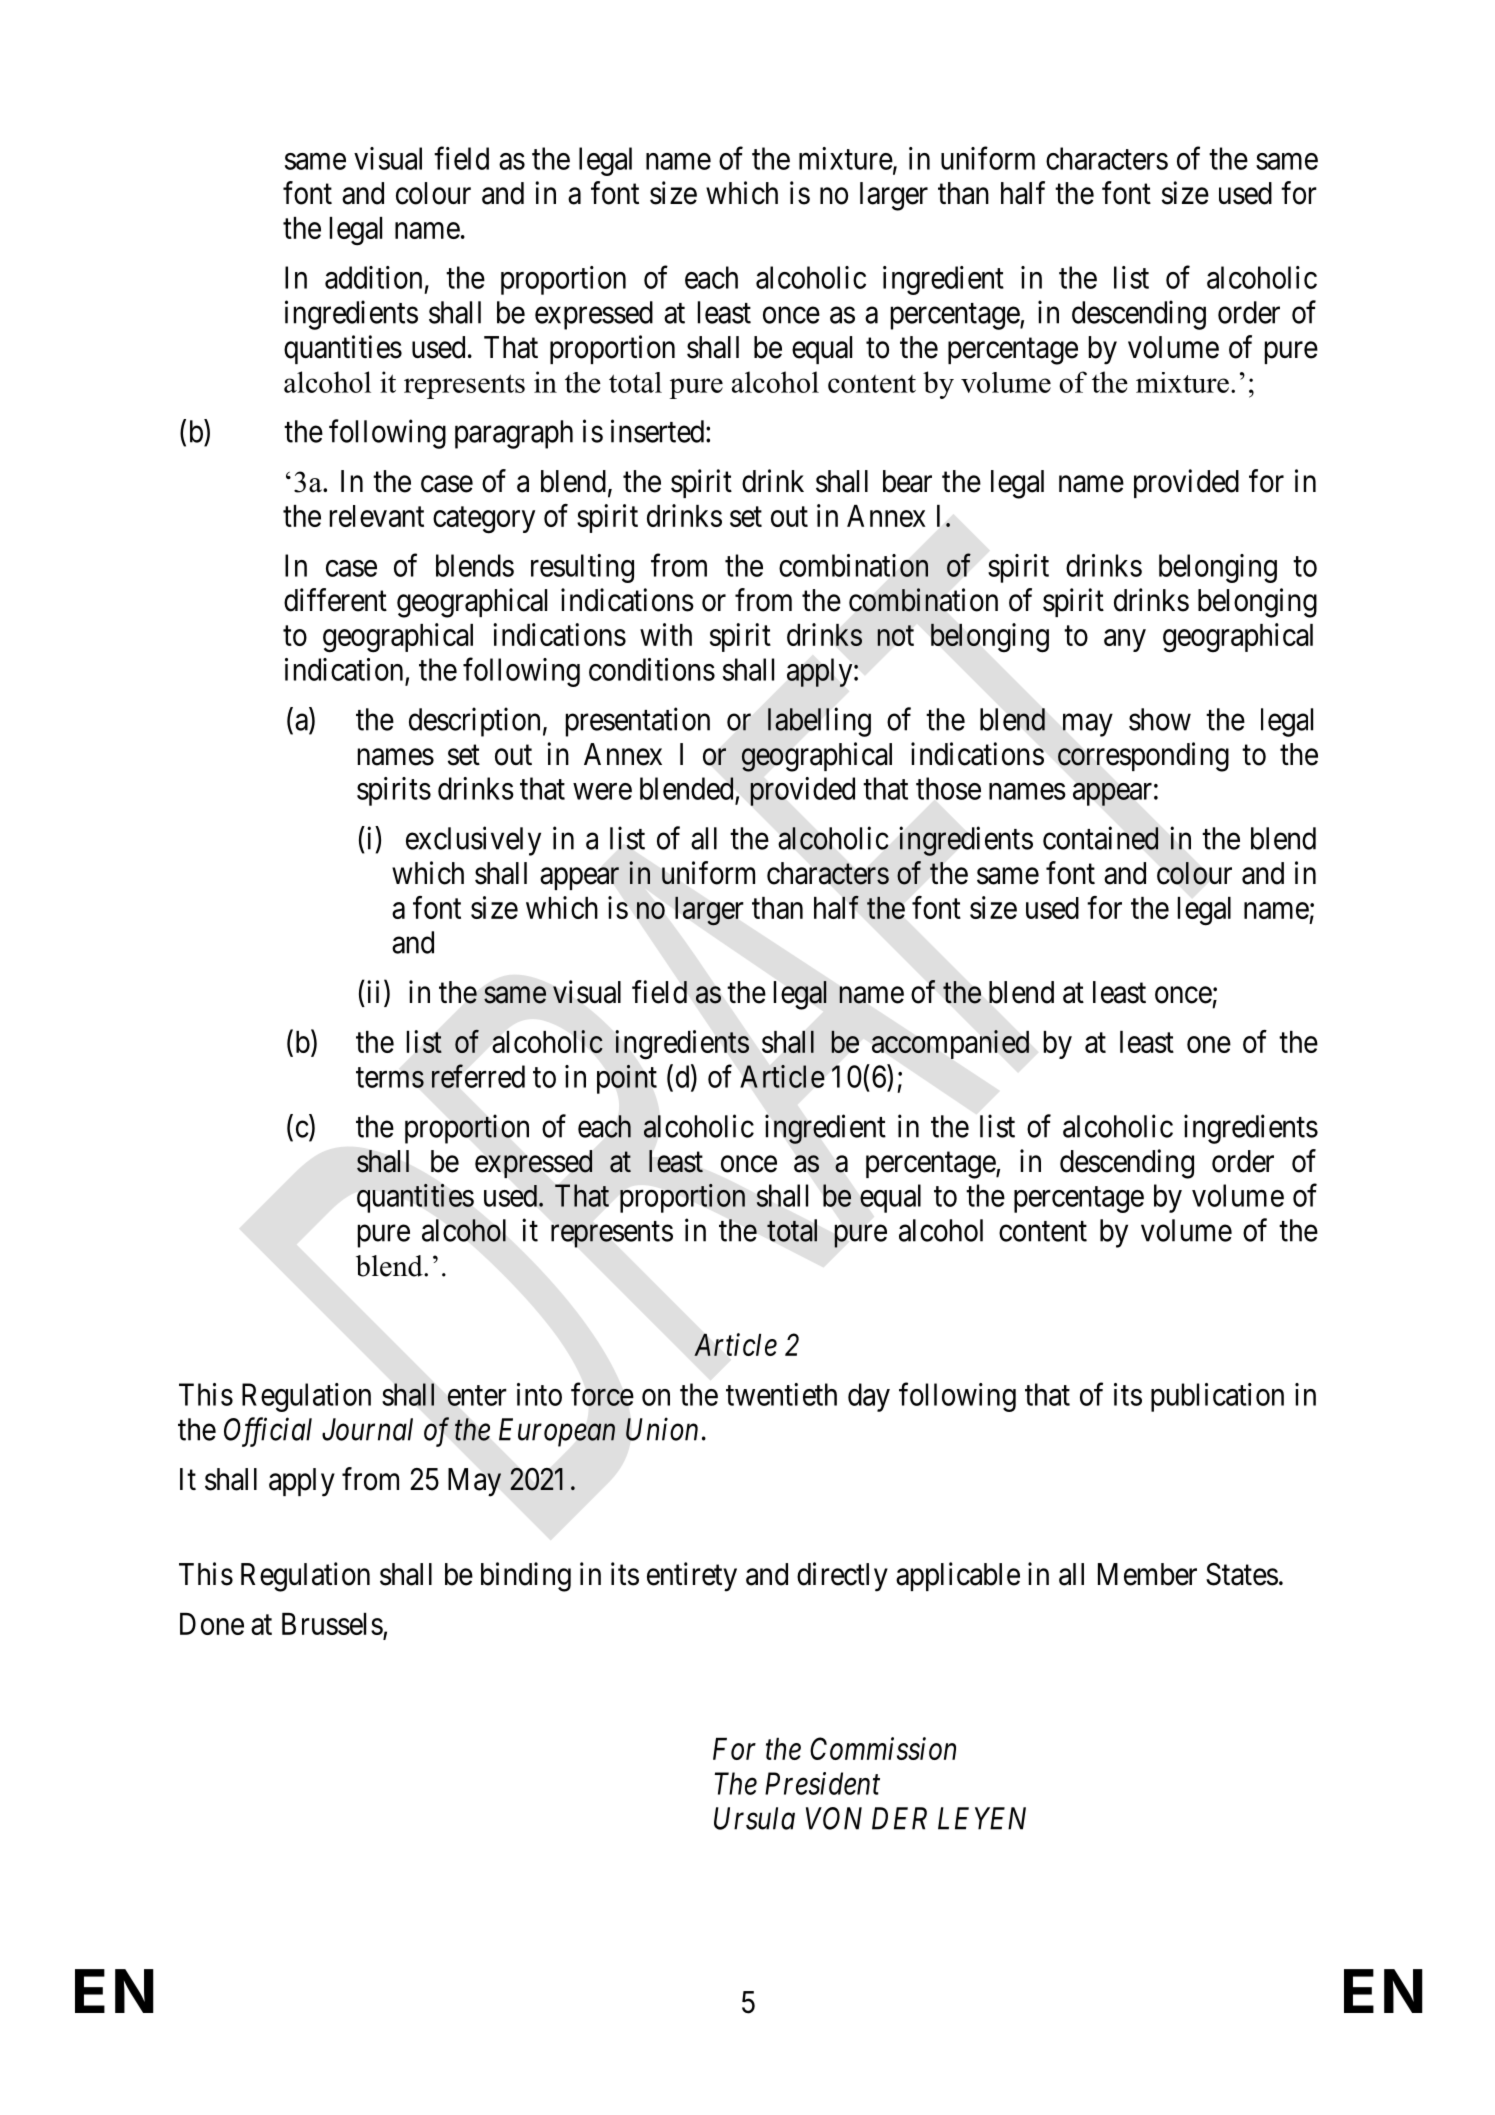  I want to click on addition, so click(373, 277).
